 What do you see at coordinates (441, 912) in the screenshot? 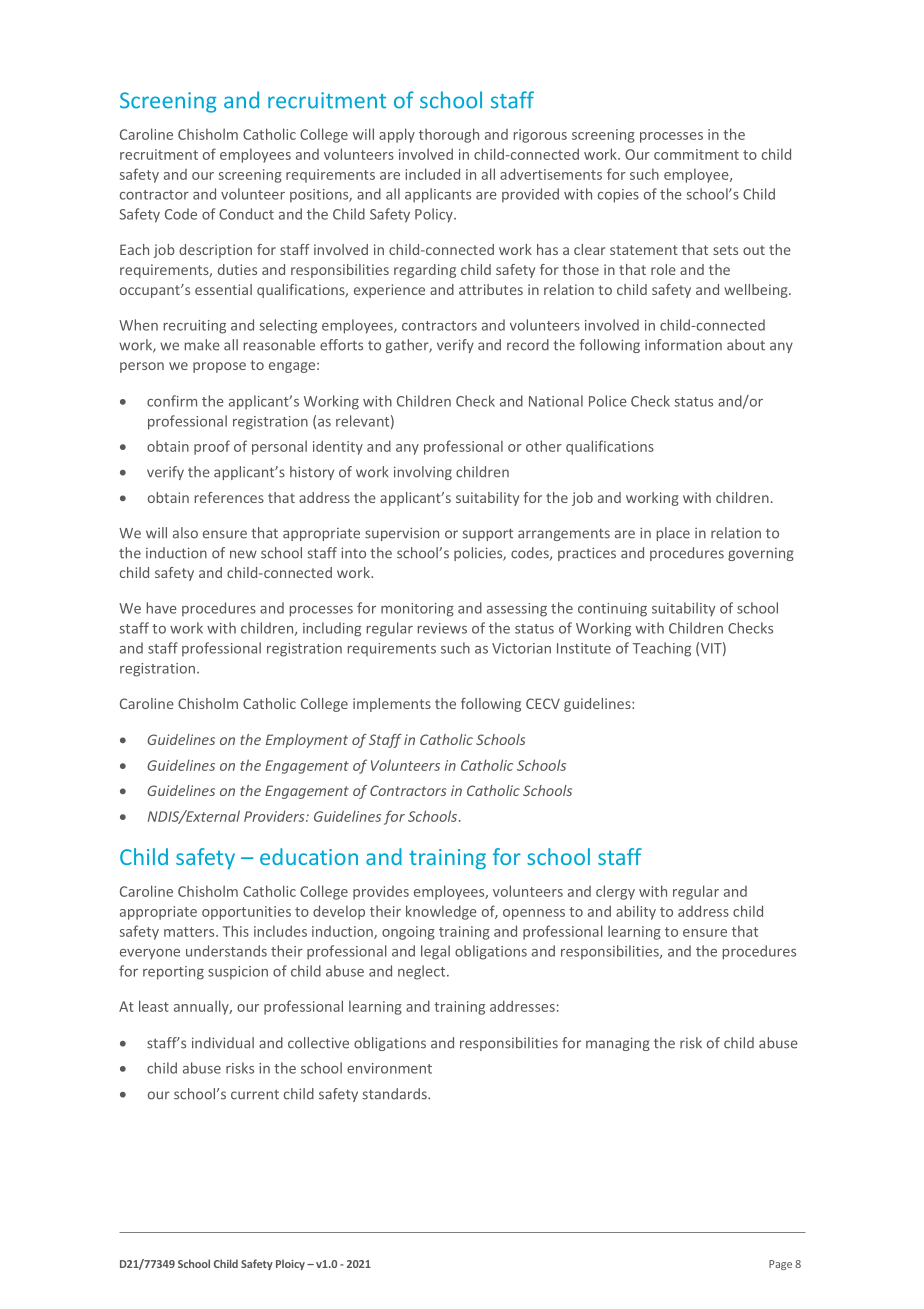
I see `knowledge` at bounding box center [441, 912].
